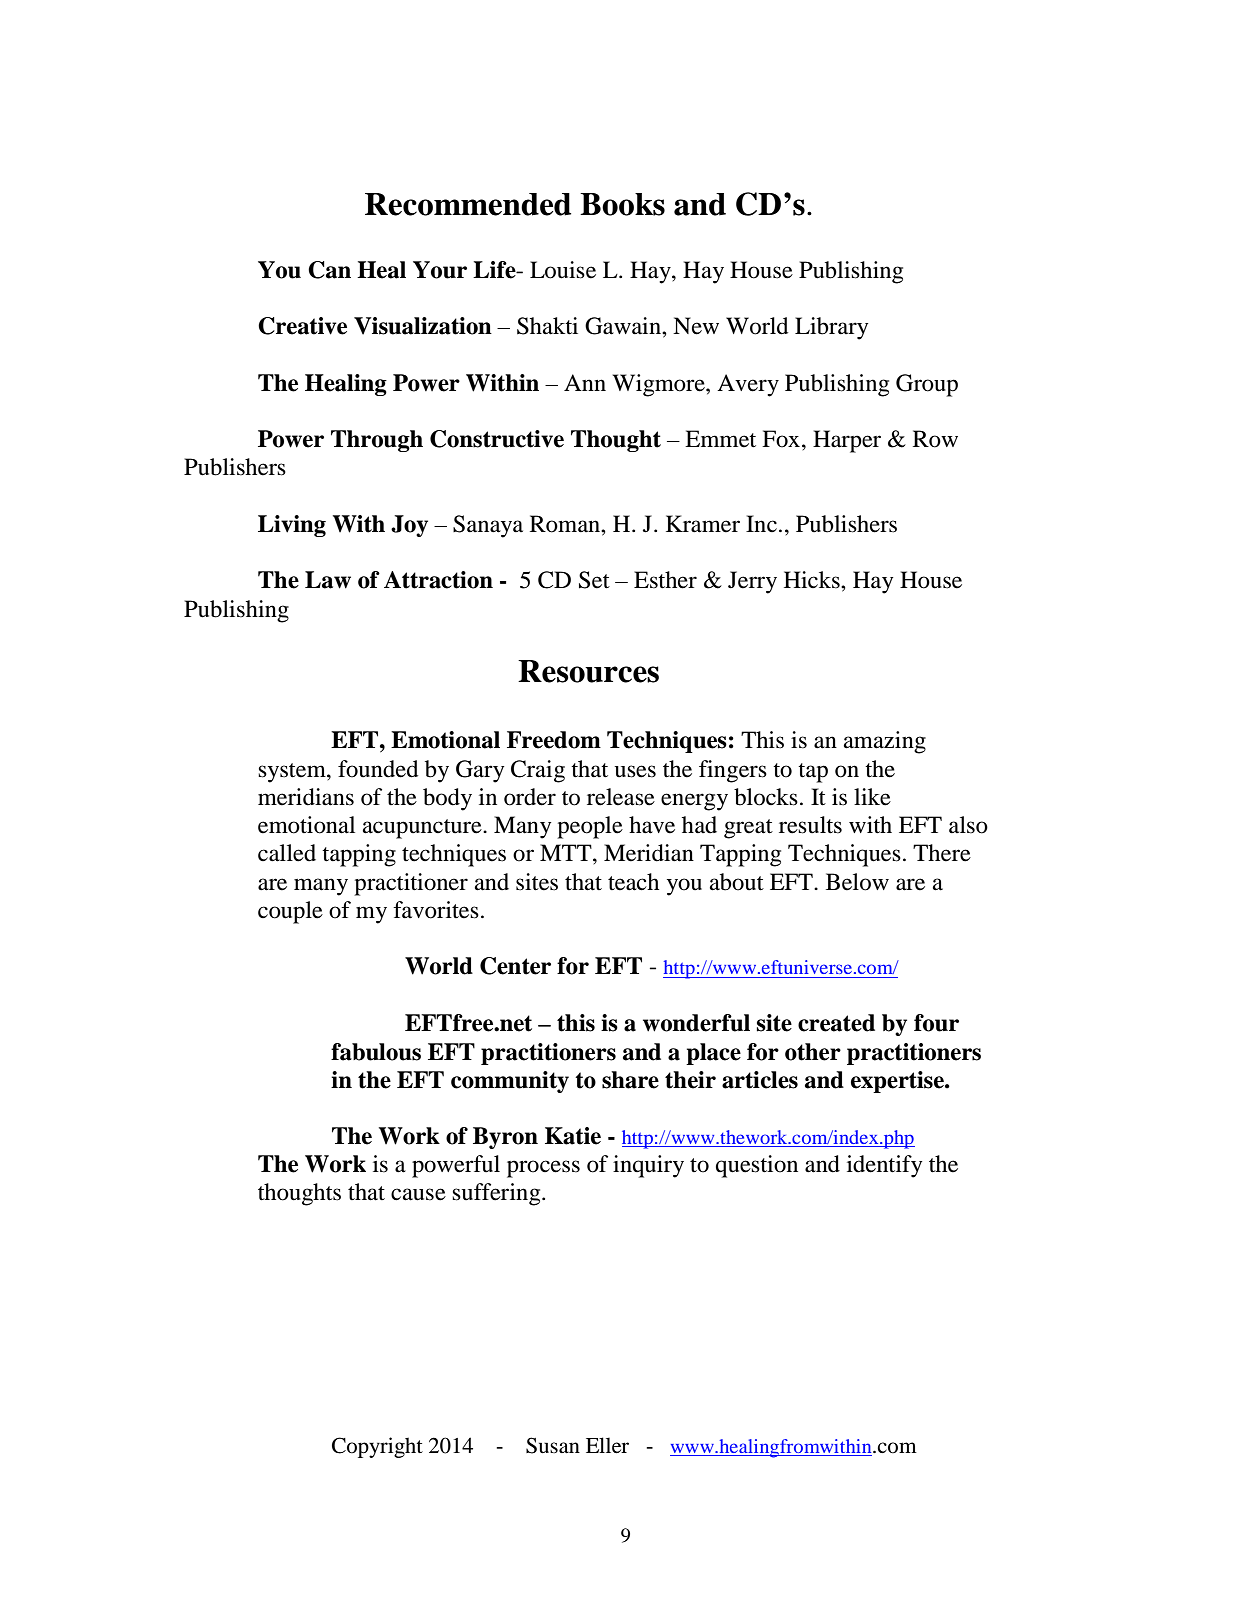 The height and width of the page is (1621, 1252). I want to click on Joy, so click(409, 526).
